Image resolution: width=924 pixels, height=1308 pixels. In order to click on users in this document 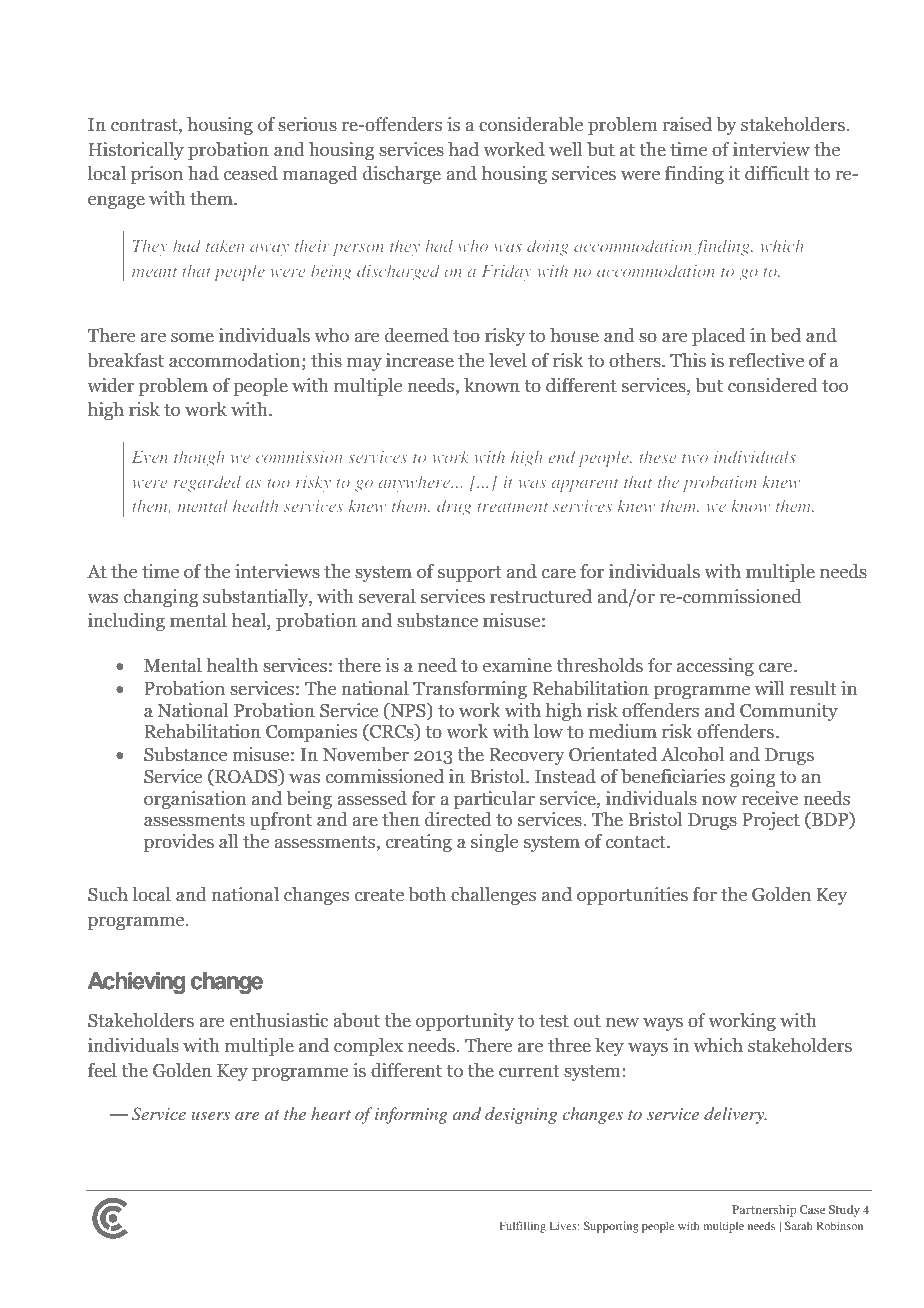, I will do `click(211, 1116)`.
